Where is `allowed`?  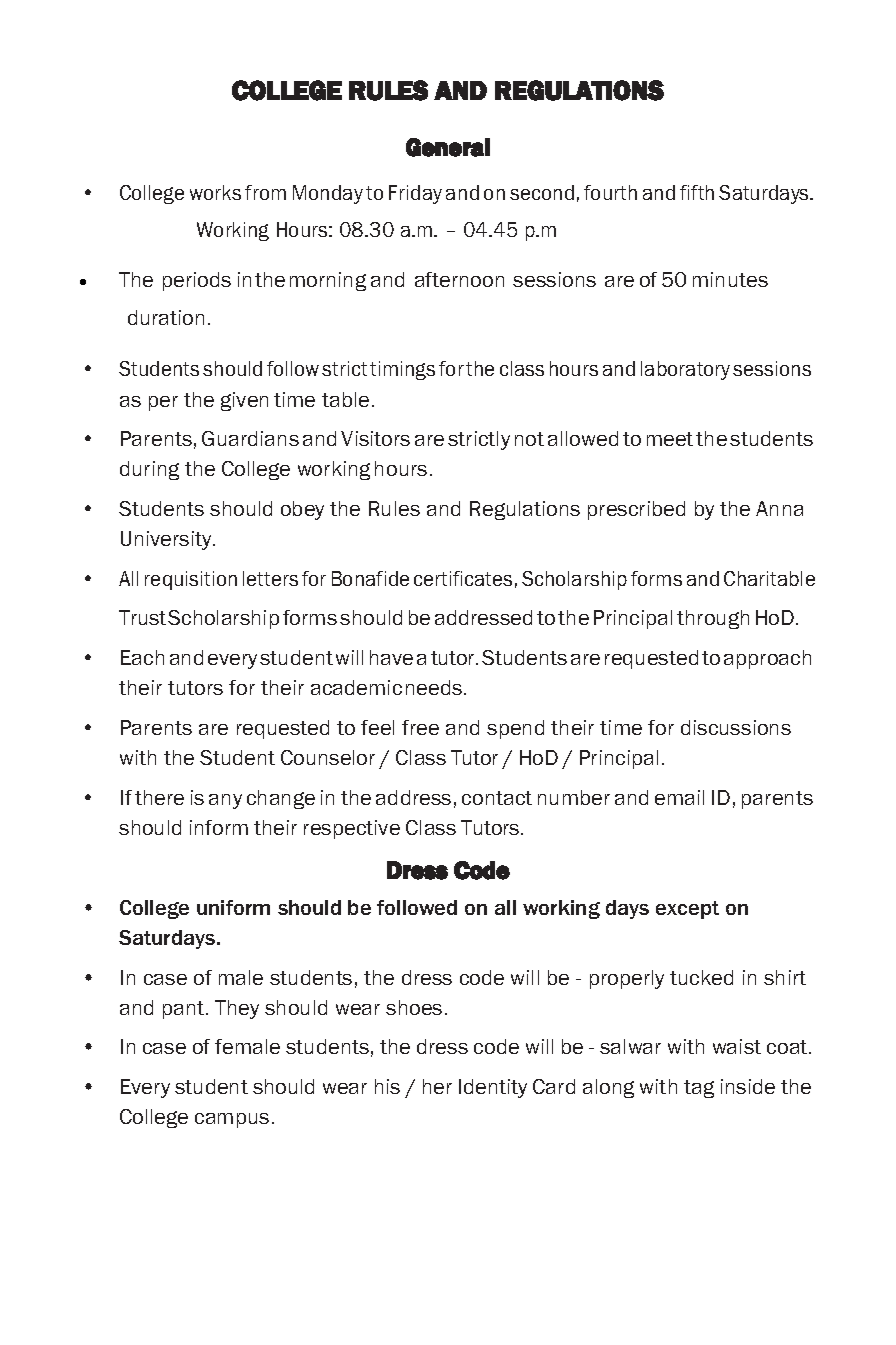 allowed is located at coordinates (583, 438).
